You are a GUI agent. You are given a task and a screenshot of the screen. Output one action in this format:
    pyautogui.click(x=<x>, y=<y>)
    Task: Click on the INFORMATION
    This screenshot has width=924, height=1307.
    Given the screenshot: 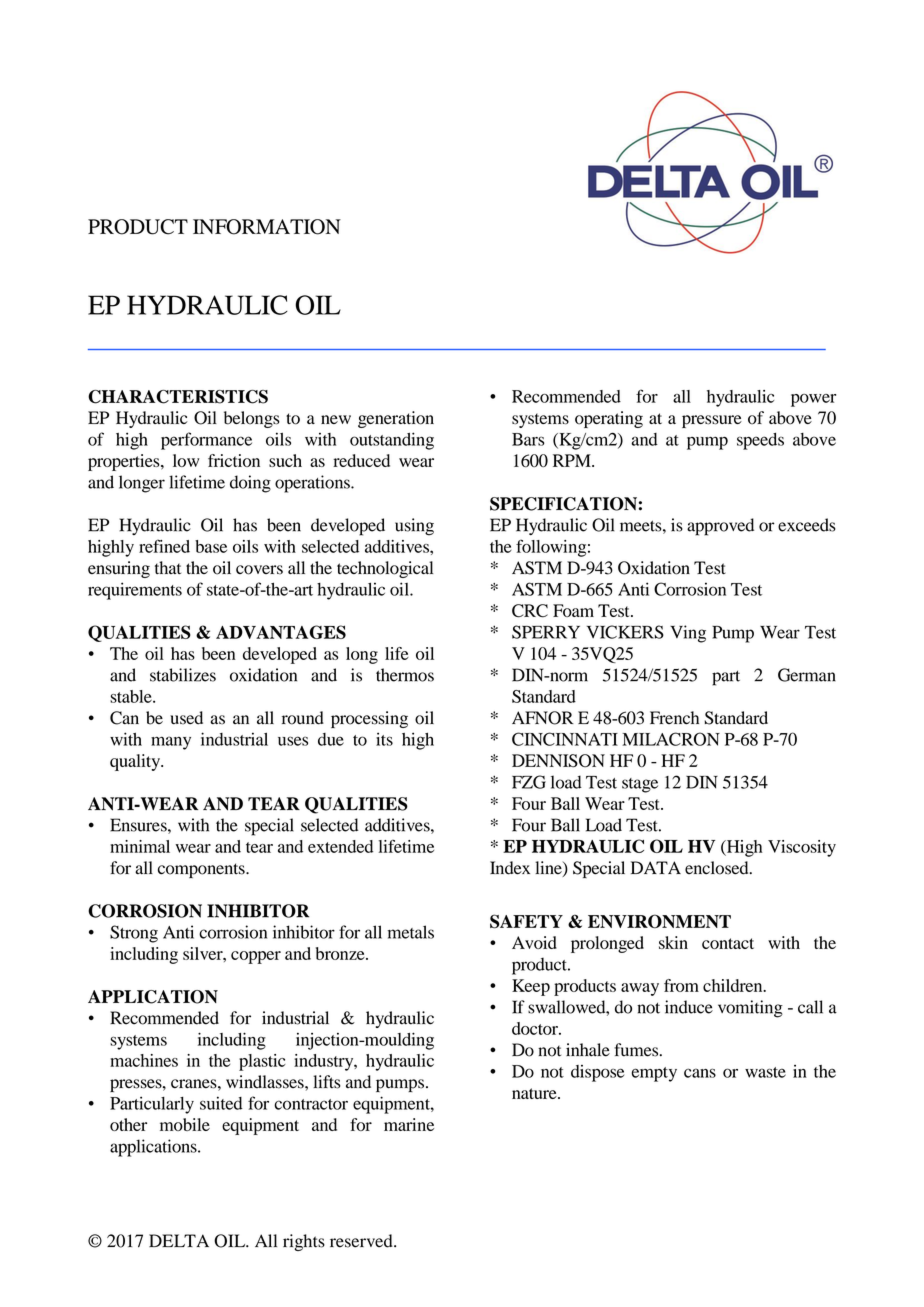 What is the action you would take?
    pyautogui.click(x=267, y=227)
